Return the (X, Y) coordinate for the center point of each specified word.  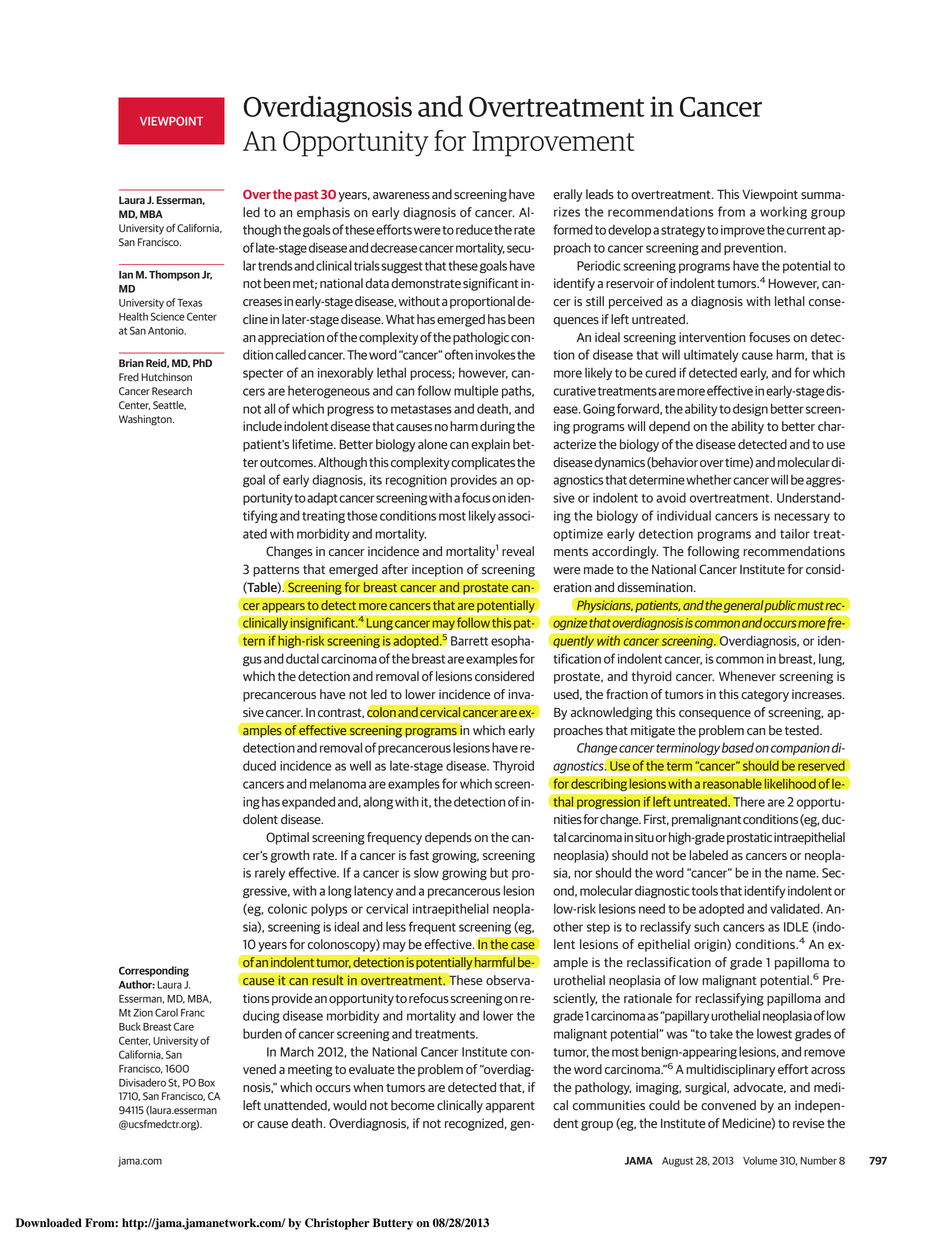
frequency (394, 838)
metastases (421, 409)
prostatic (749, 838)
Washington (146, 420)
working (783, 213)
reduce (474, 230)
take (721, 1033)
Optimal (287, 838)
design (750, 409)
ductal (302, 658)
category (765, 696)
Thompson (174, 275)
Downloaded (49, 1223)
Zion (143, 1013)
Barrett (469, 641)
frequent (432, 927)
